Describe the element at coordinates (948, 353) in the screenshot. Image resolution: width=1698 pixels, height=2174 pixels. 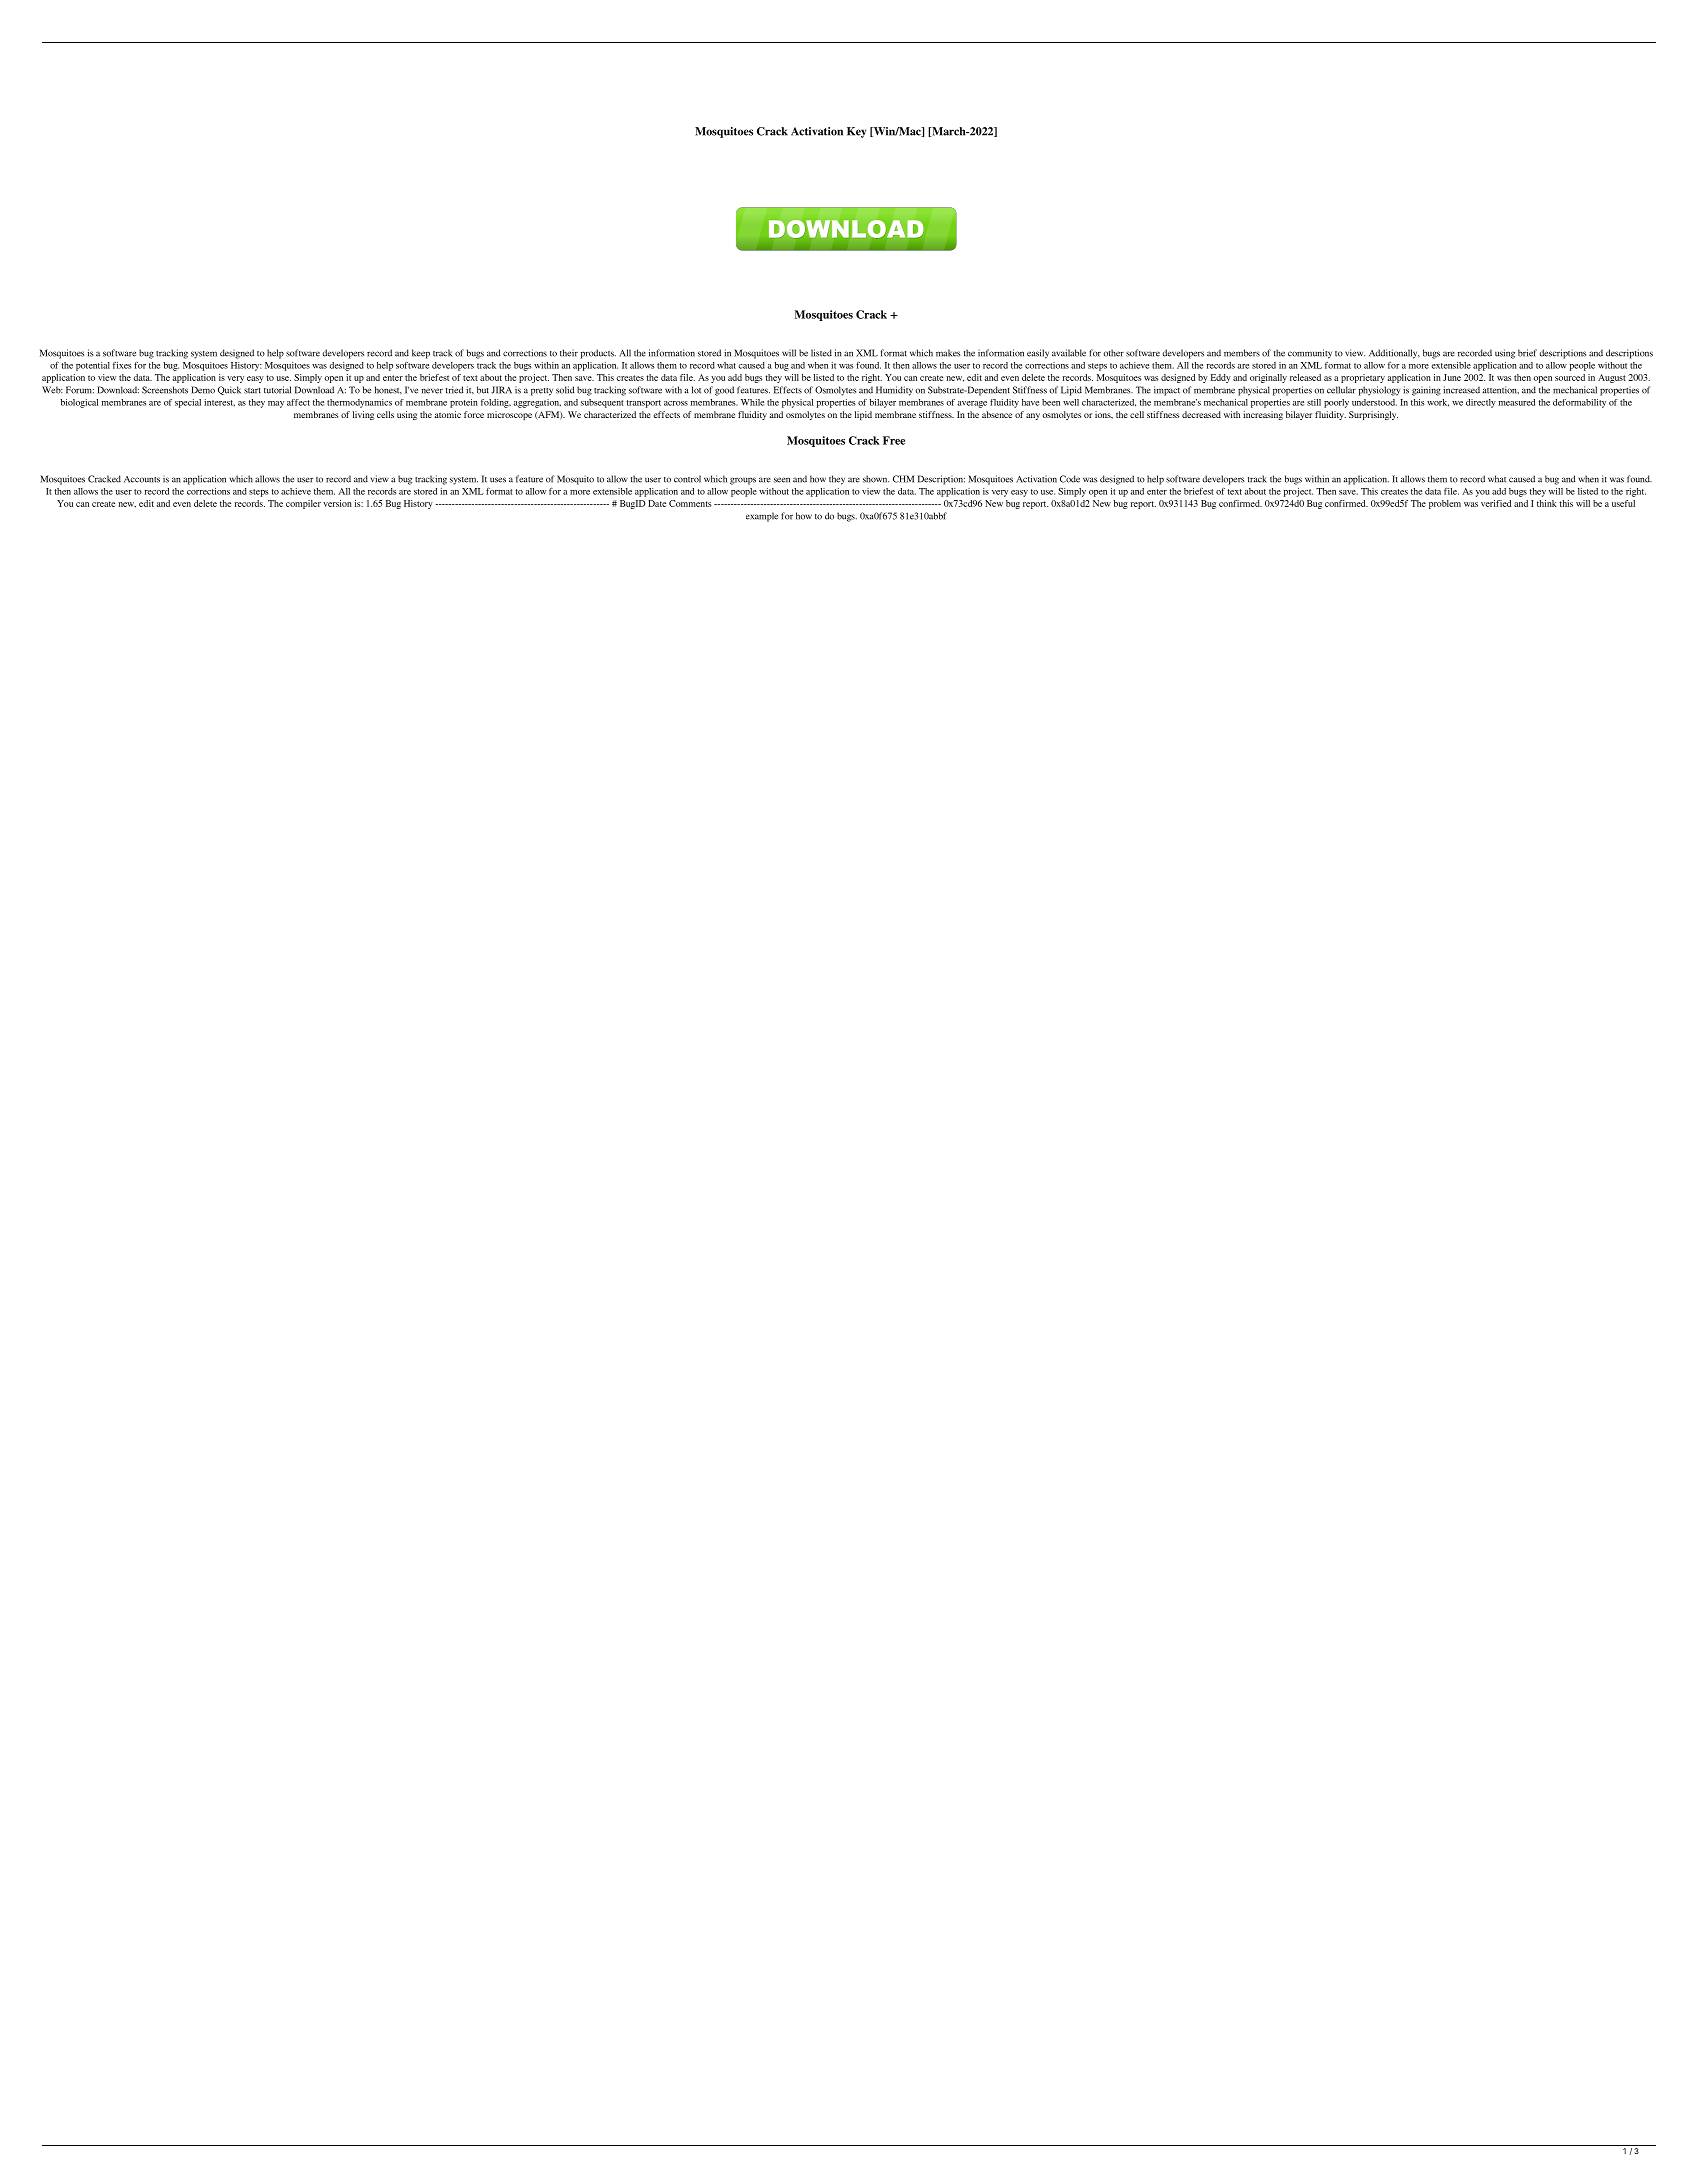
I see `makes` at that location.
